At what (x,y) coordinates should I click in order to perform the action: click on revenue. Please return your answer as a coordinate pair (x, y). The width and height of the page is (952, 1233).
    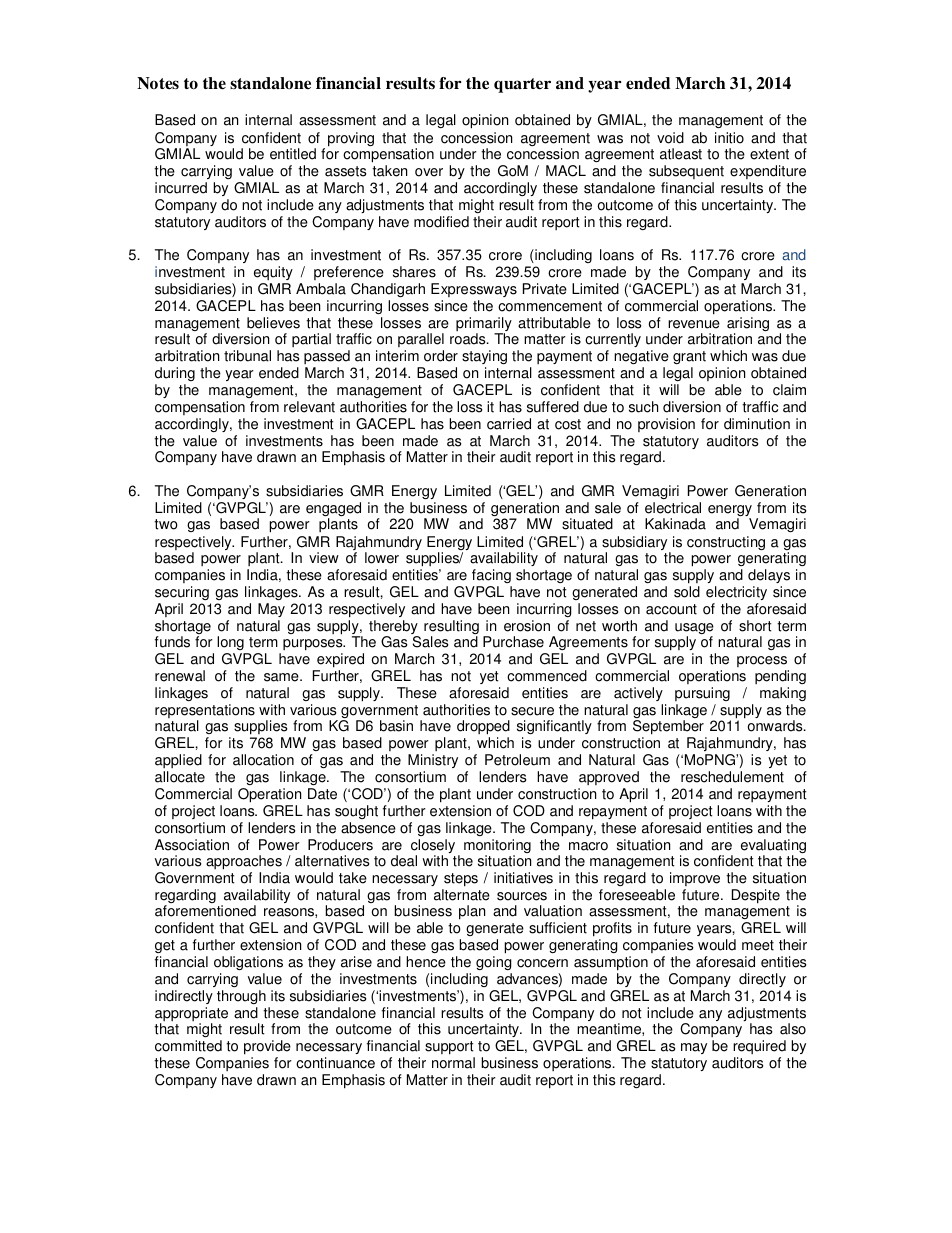
    Looking at the image, I should click on (694, 324).
